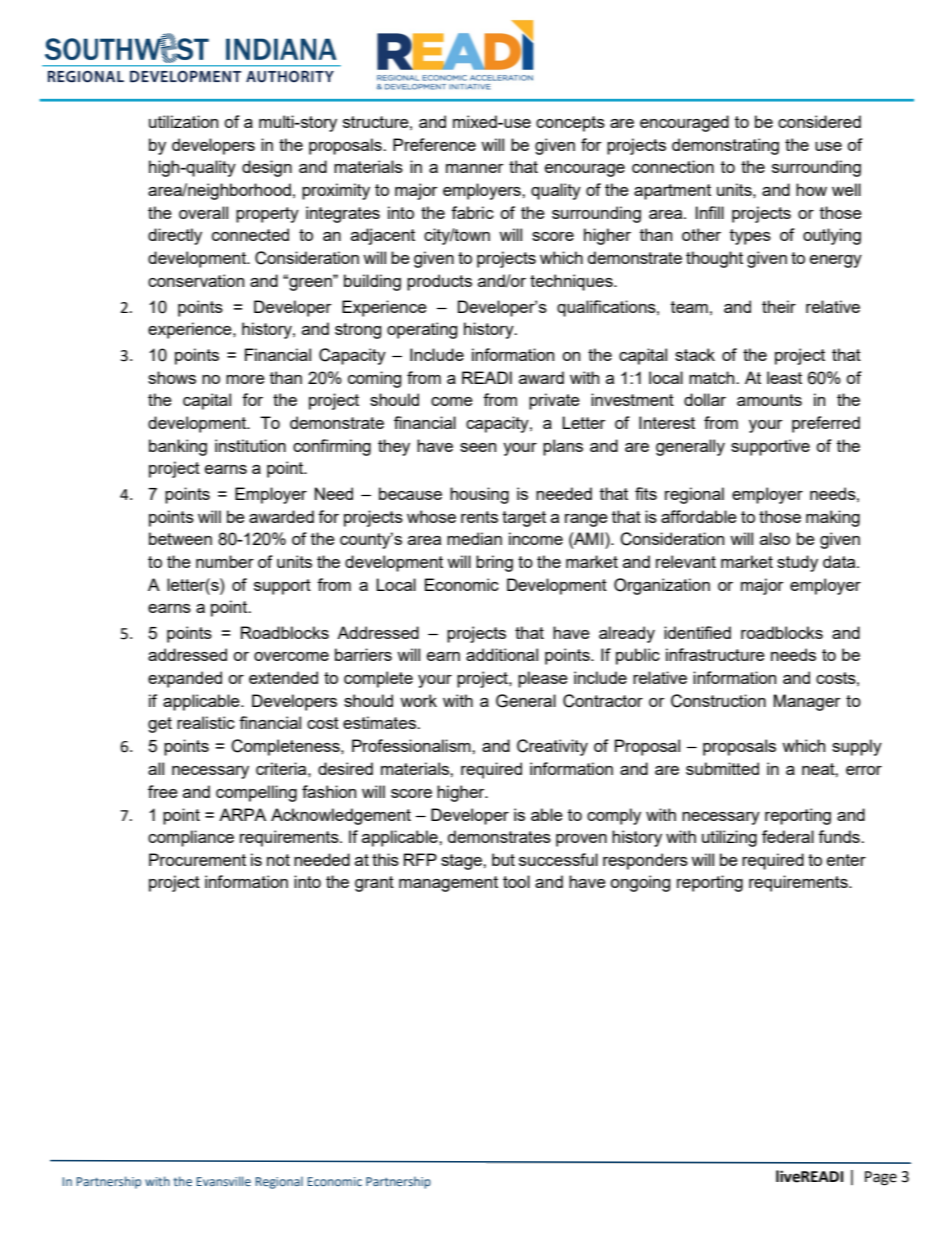  I want to click on making, so click(833, 518).
